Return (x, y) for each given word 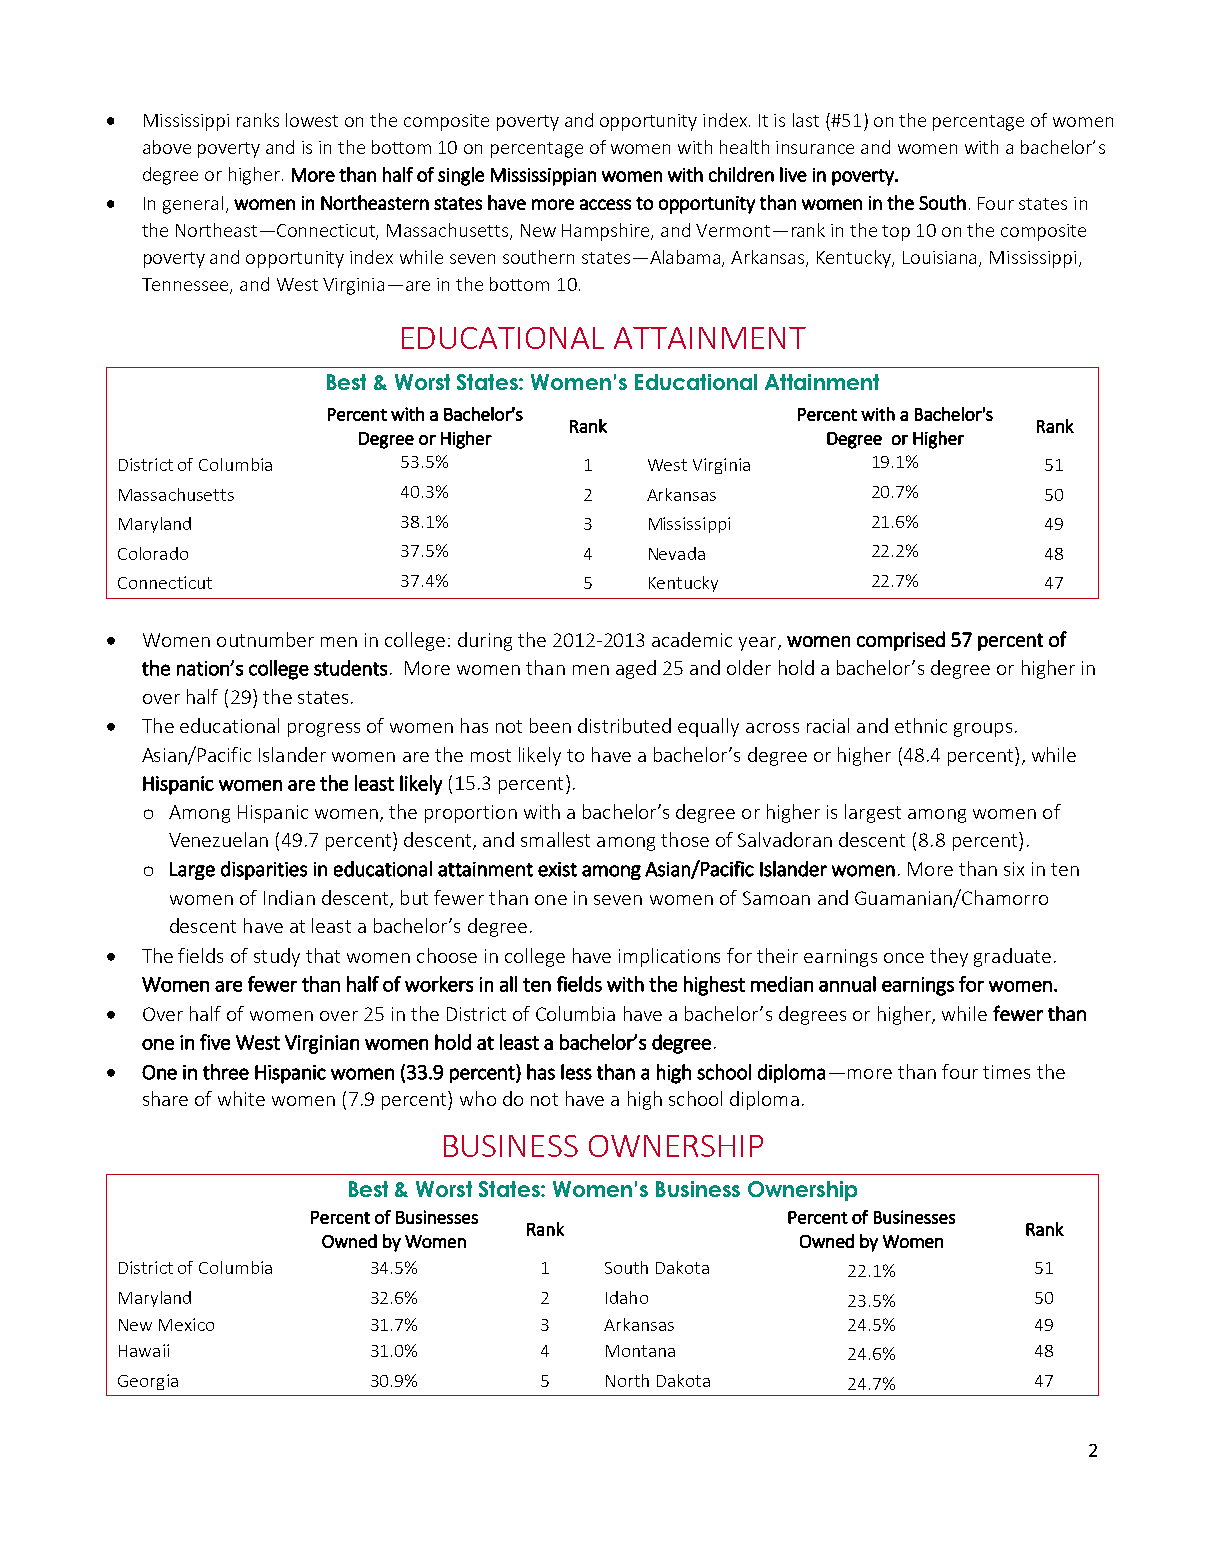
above (167, 147)
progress (324, 730)
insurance (815, 147)
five (215, 1042)
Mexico (186, 1324)
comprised (901, 641)
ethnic (921, 725)
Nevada (677, 553)
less (576, 1072)
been (550, 725)
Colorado (153, 553)
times (1006, 1072)
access (605, 204)
